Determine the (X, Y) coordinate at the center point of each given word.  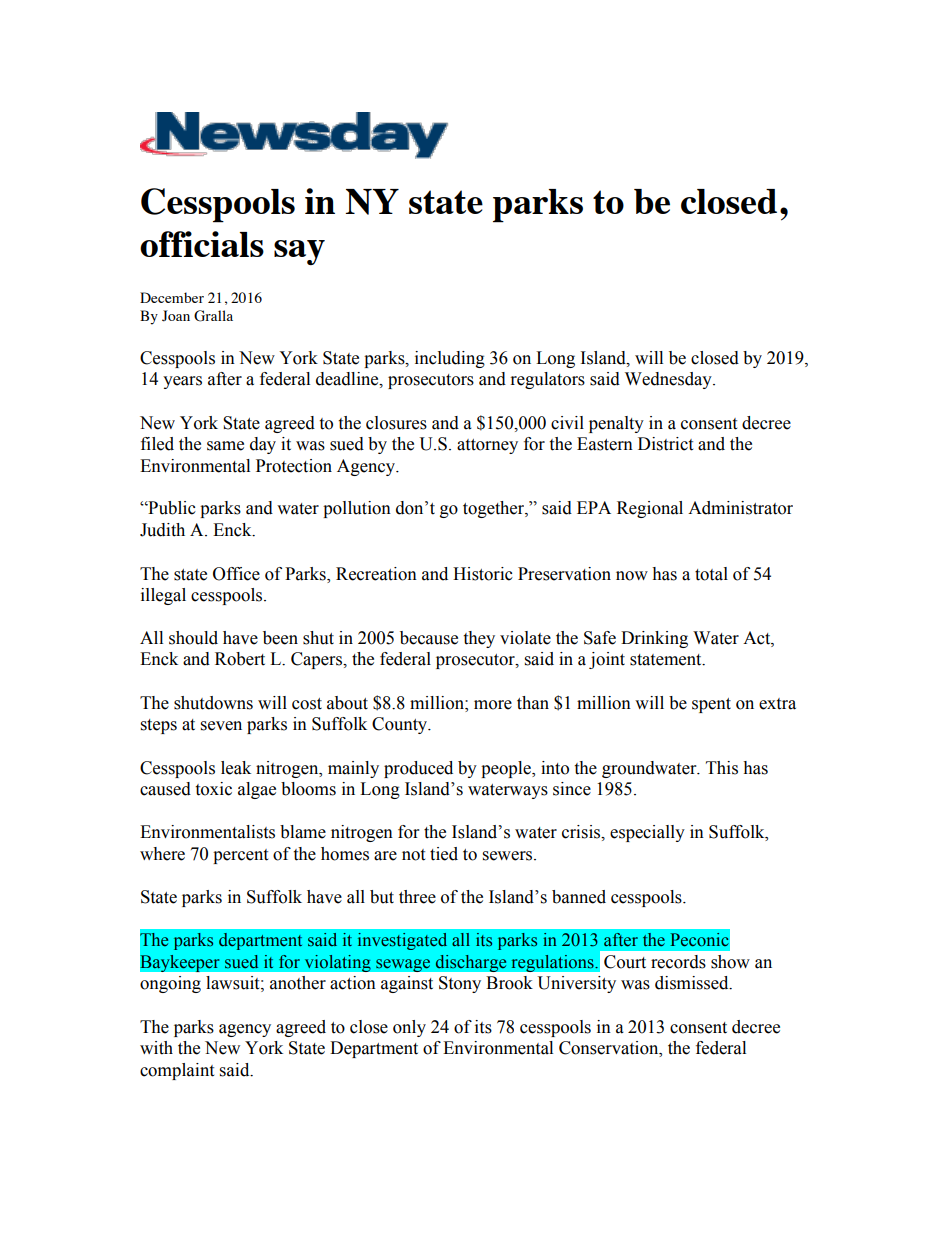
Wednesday (669, 380)
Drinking (654, 639)
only (409, 1028)
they (479, 639)
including (450, 359)
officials (202, 244)
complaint (177, 1071)
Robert (240, 659)
